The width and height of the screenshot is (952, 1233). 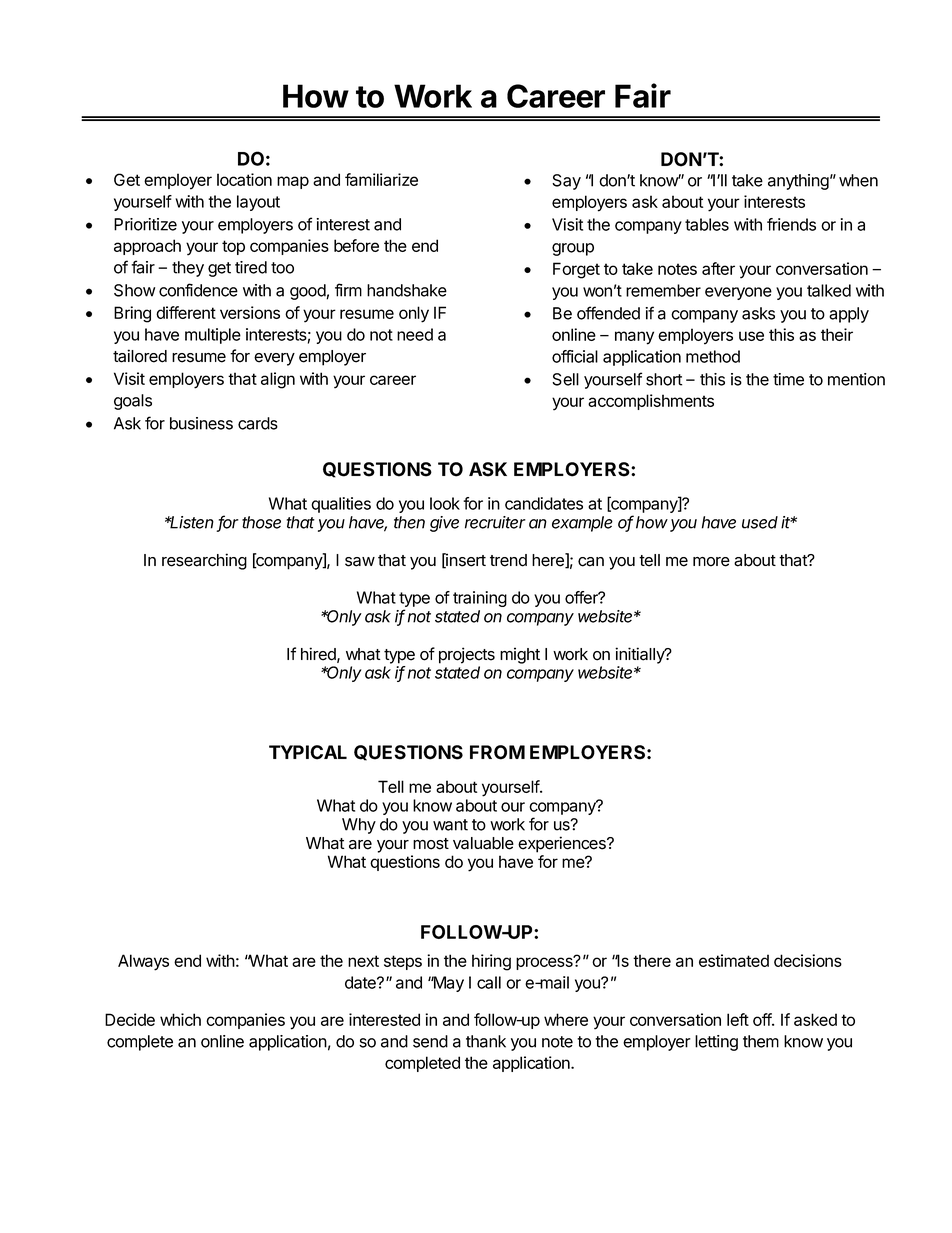 What do you see at coordinates (180, 1019) in the screenshot?
I see `which` at bounding box center [180, 1019].
